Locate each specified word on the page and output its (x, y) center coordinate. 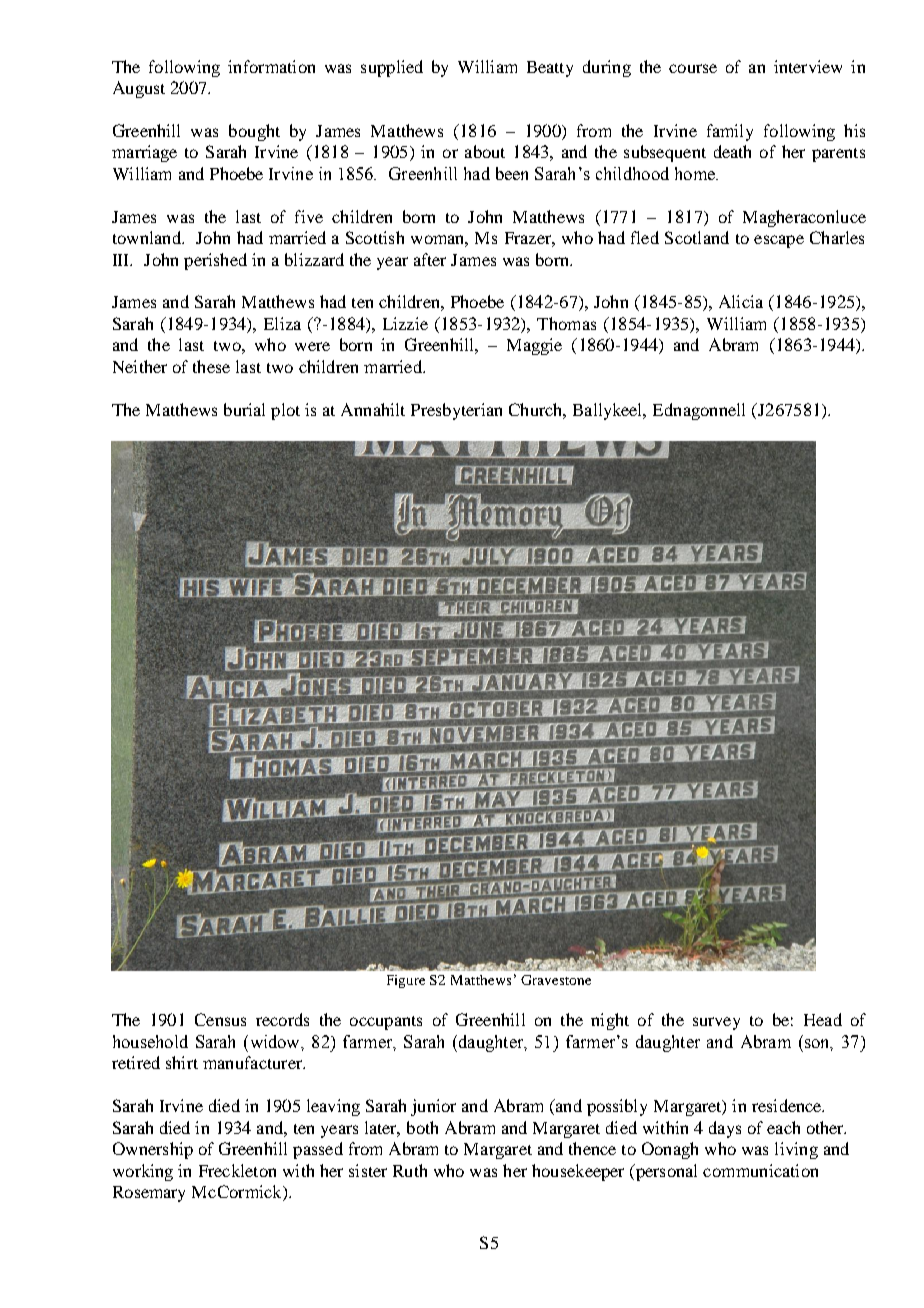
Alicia (741, 301)
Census (220, 1019)
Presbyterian (456, 411)
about (485, 151)
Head (823, 1019)
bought (254, 132)
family (730, 132)
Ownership (153, 1150)
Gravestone (556, 980)
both (422, 1127)
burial (244, 409)
